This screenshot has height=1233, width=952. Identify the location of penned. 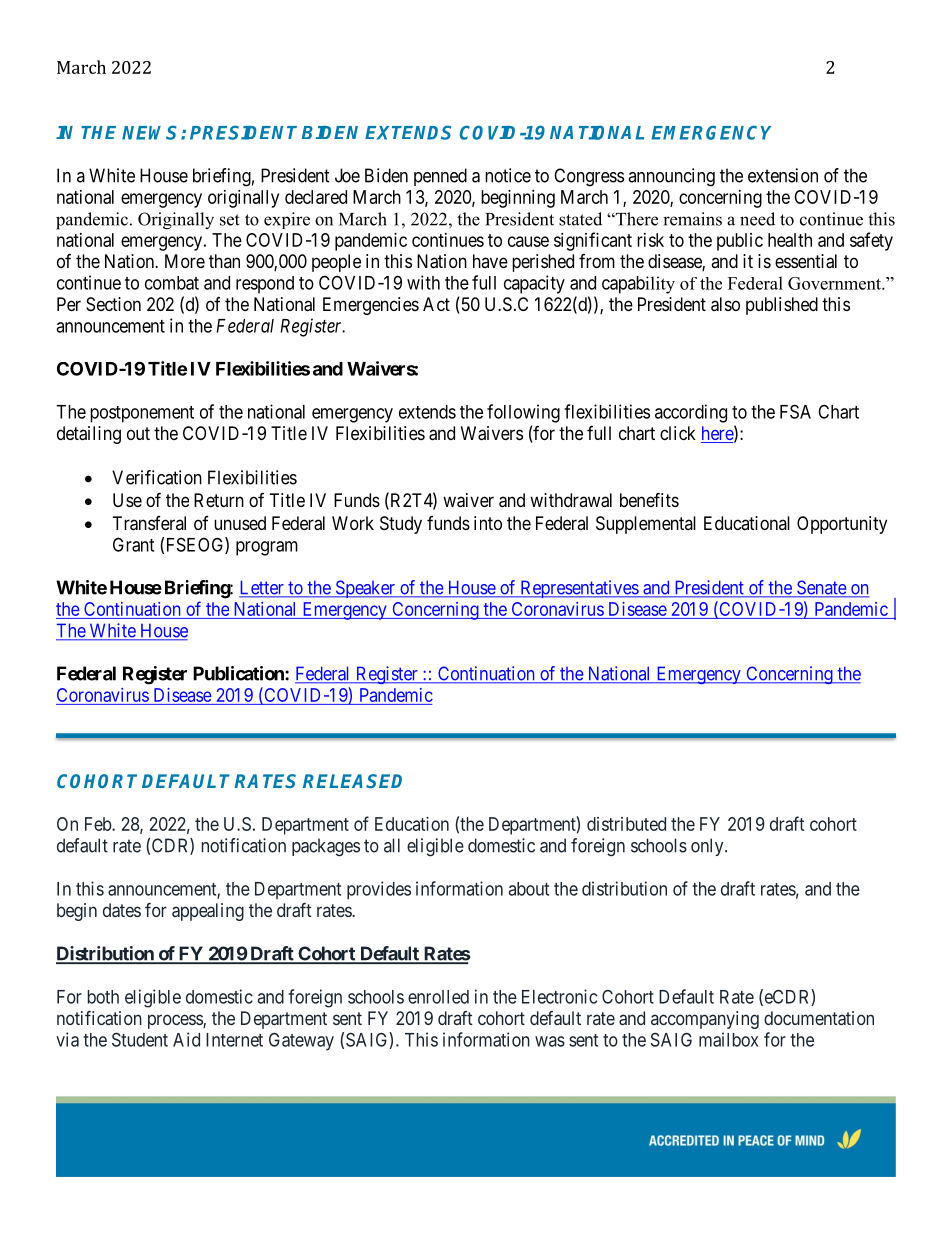
(440, 177).
